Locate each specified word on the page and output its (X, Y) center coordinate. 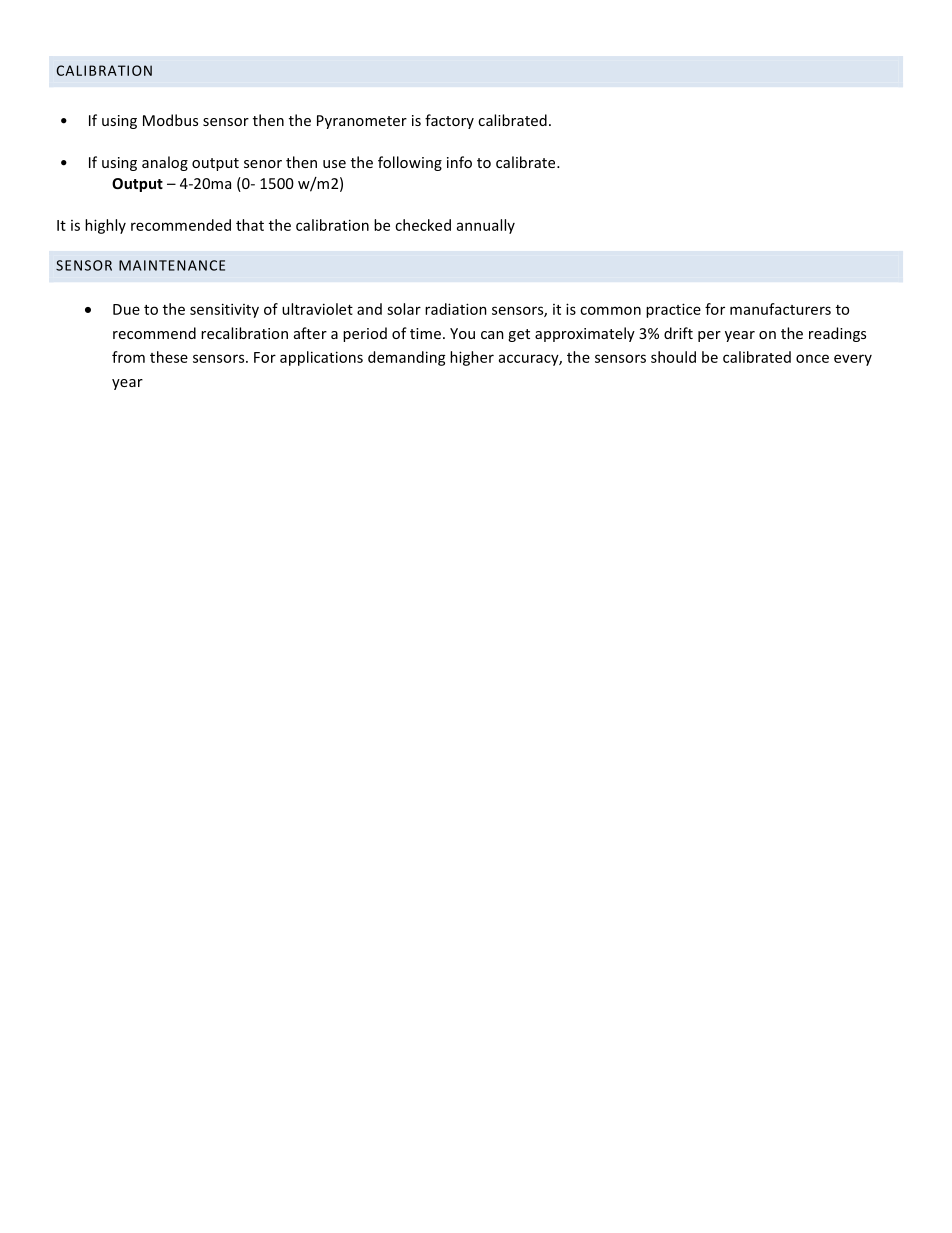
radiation (456, 309)
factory (449, 121)
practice (673, 310)
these (169, 357)
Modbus (170, 120)
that (250, 225)
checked (423, 225)
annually (486, 226)
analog (165, 163)
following (410, 163)
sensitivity (224, 310)
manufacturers (780, 309)
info (459, 162)
